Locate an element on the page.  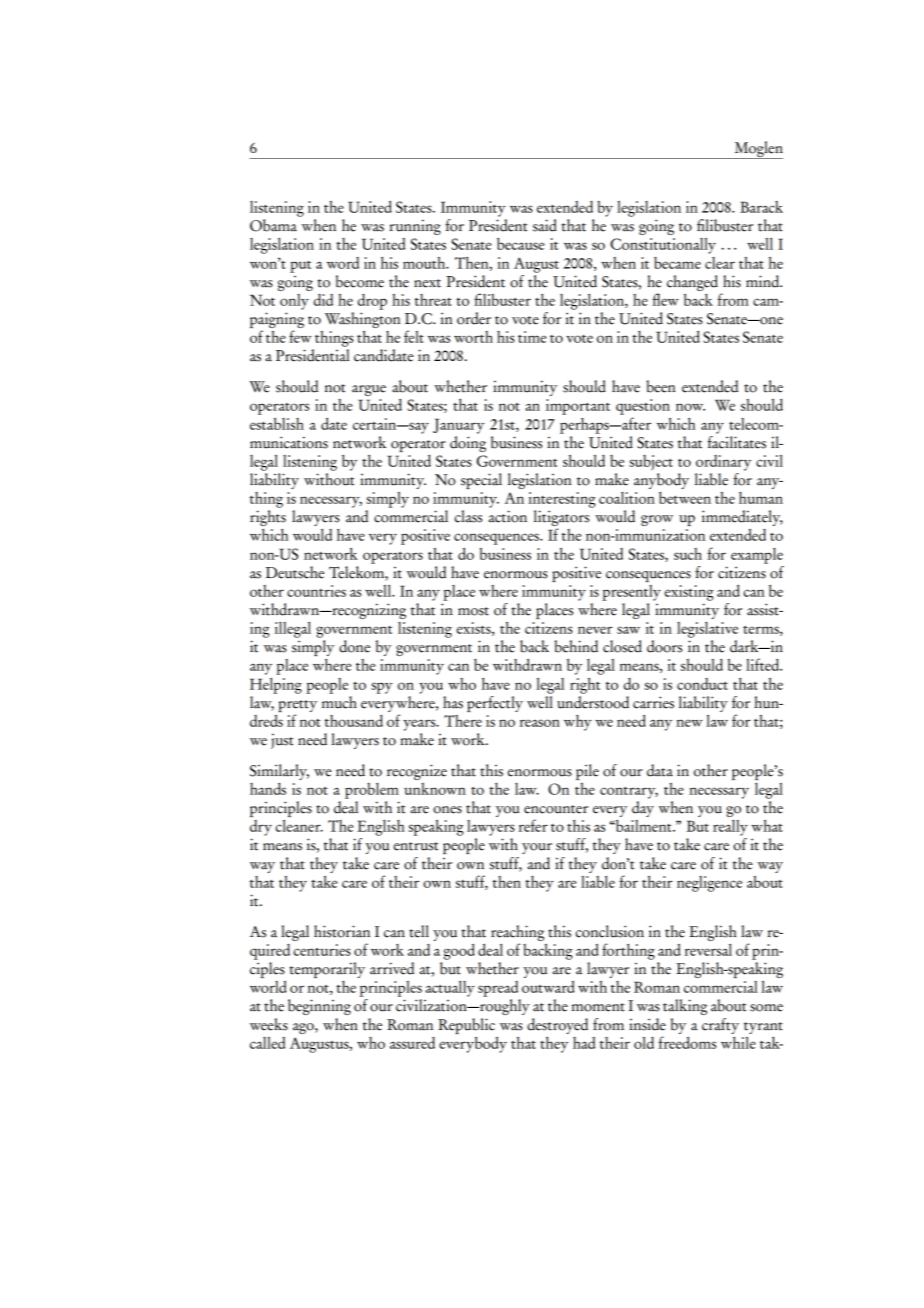
establish is located at coordinates (277, 423).
